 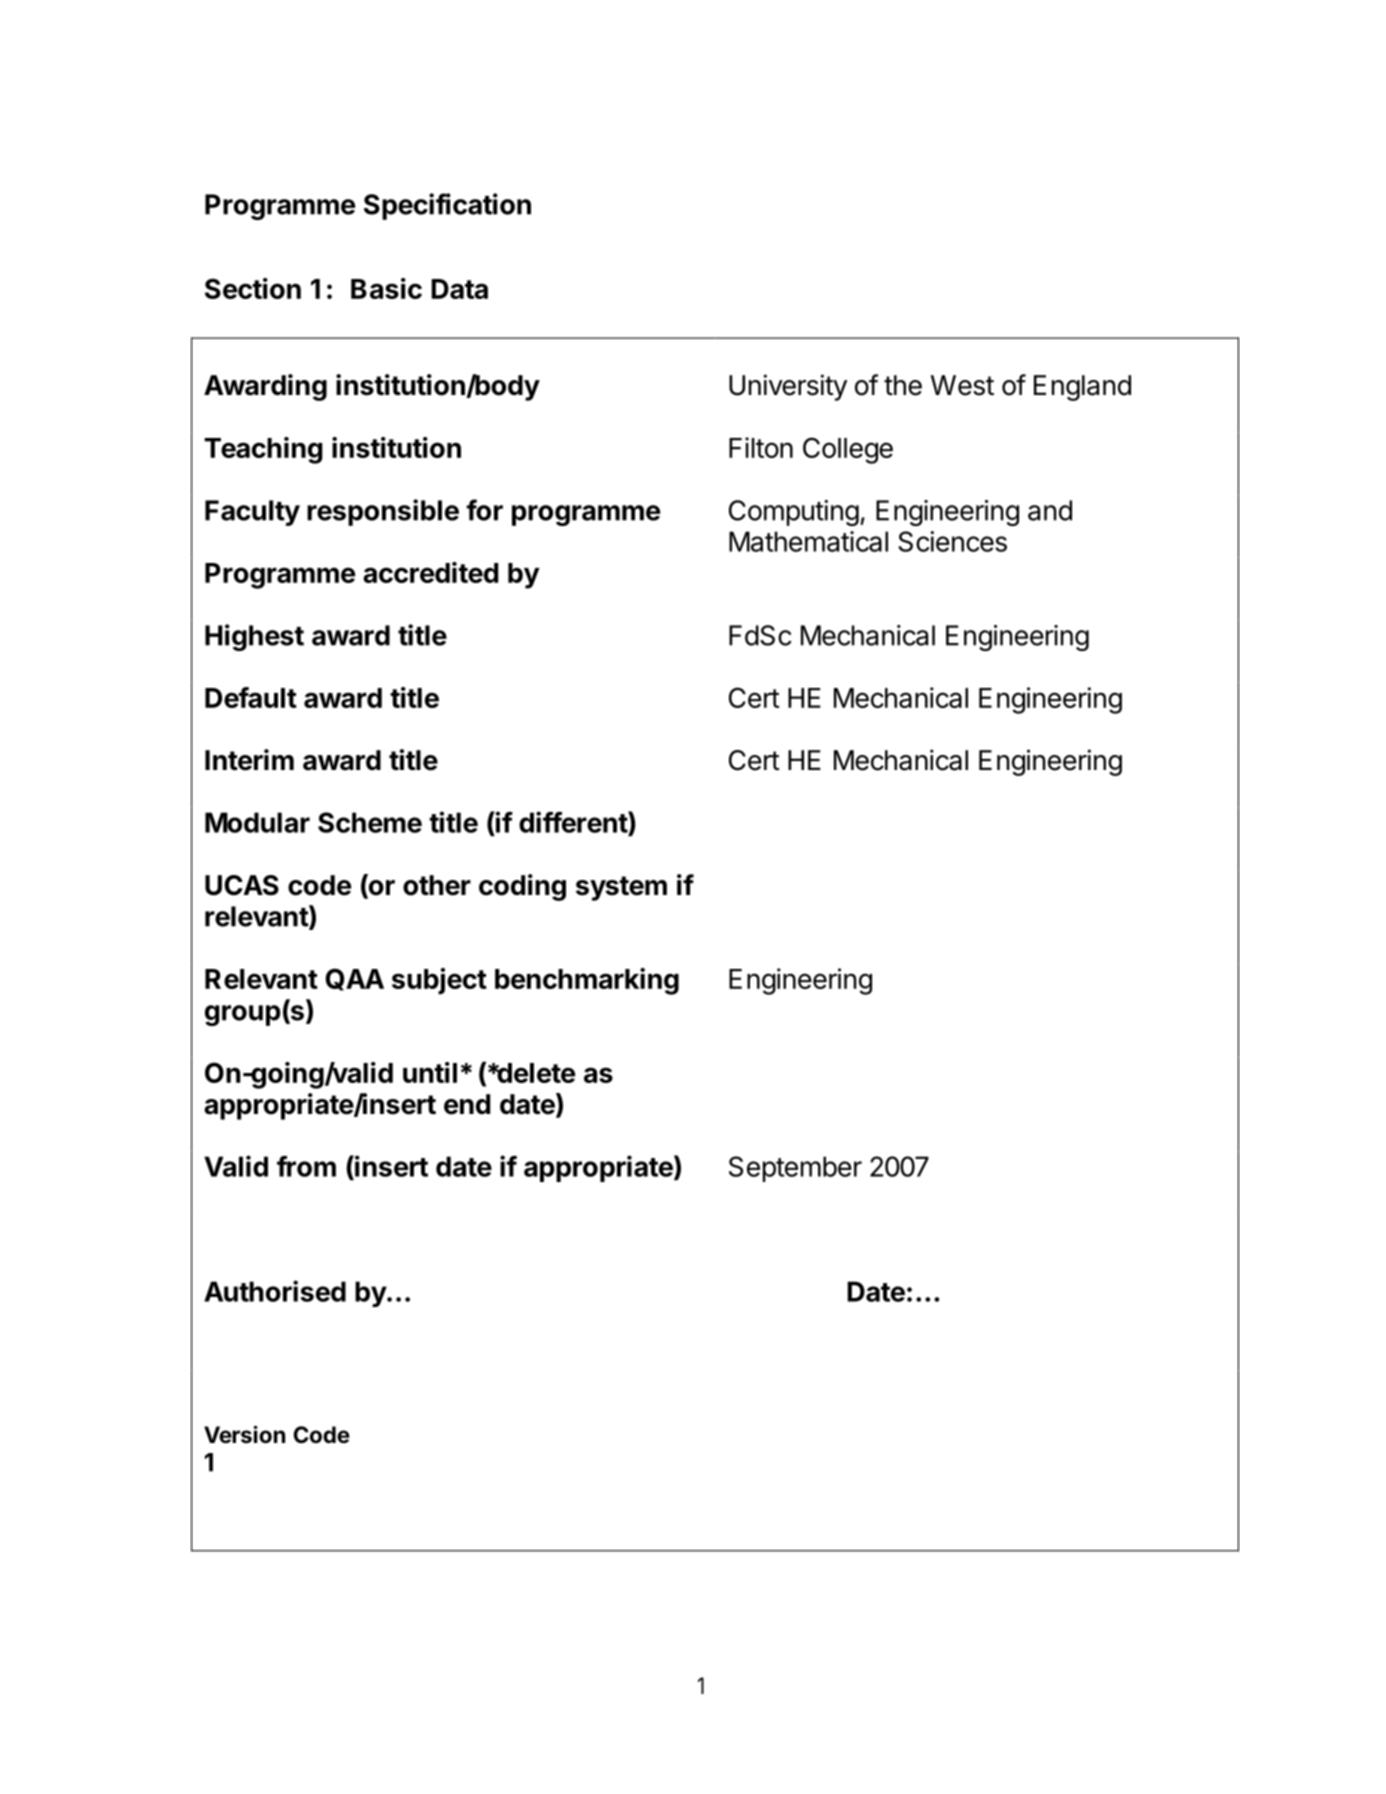 What do you see at coordinates (962, 385) in the screenshot?
I see `West` at bounding box center [962, 385].
